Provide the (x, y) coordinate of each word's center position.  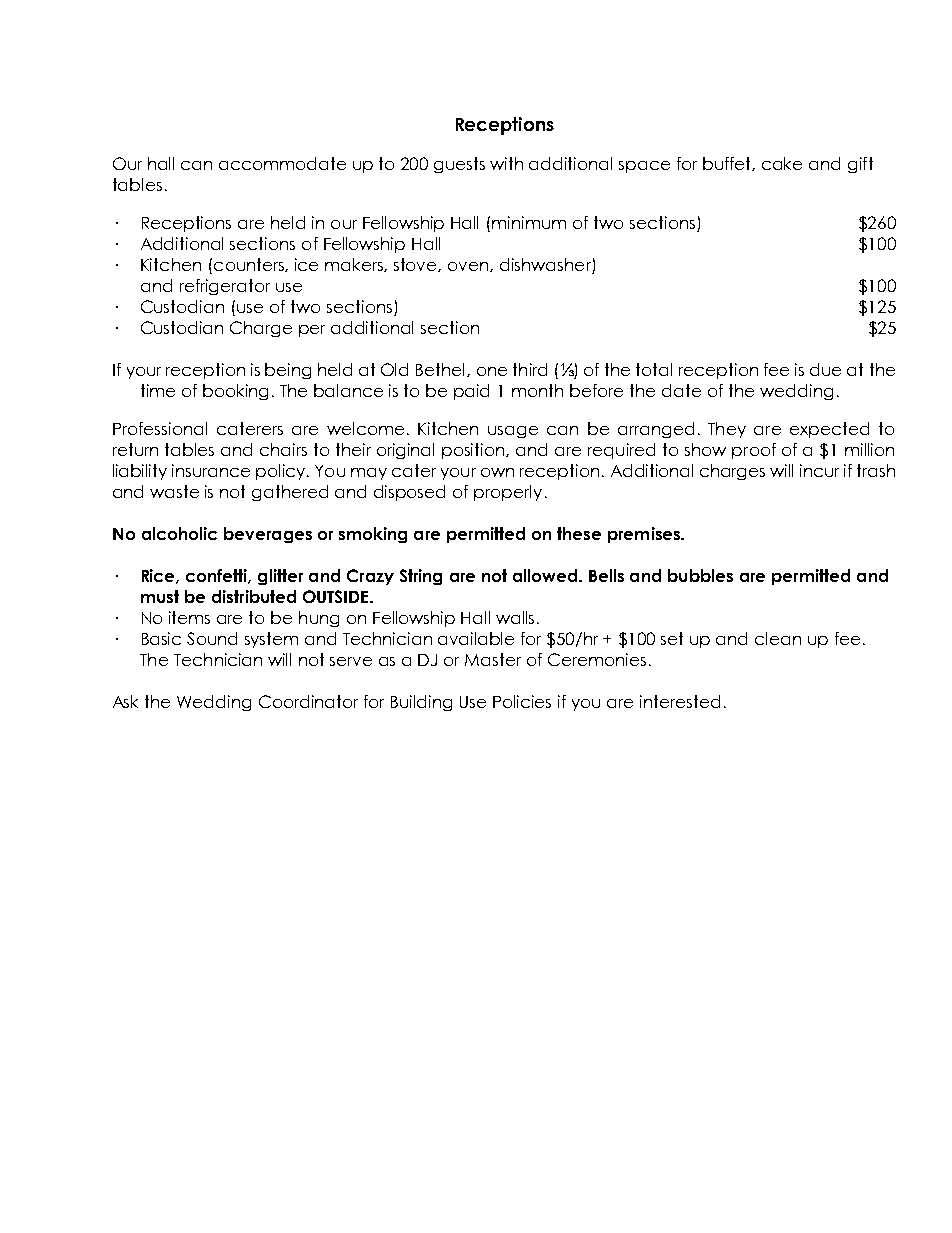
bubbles (700, 575)
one (492, 371)
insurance (211, 470)
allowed (546, 575)
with (506, 163)
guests (459, 165)
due (825, 369)
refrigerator (225, 287)
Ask (125, 701)
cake (782, 163)
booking (235, 392)
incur (819, 470)
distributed (254, 596)
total (654, 369)
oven (469, 267)
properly (508, 493)
